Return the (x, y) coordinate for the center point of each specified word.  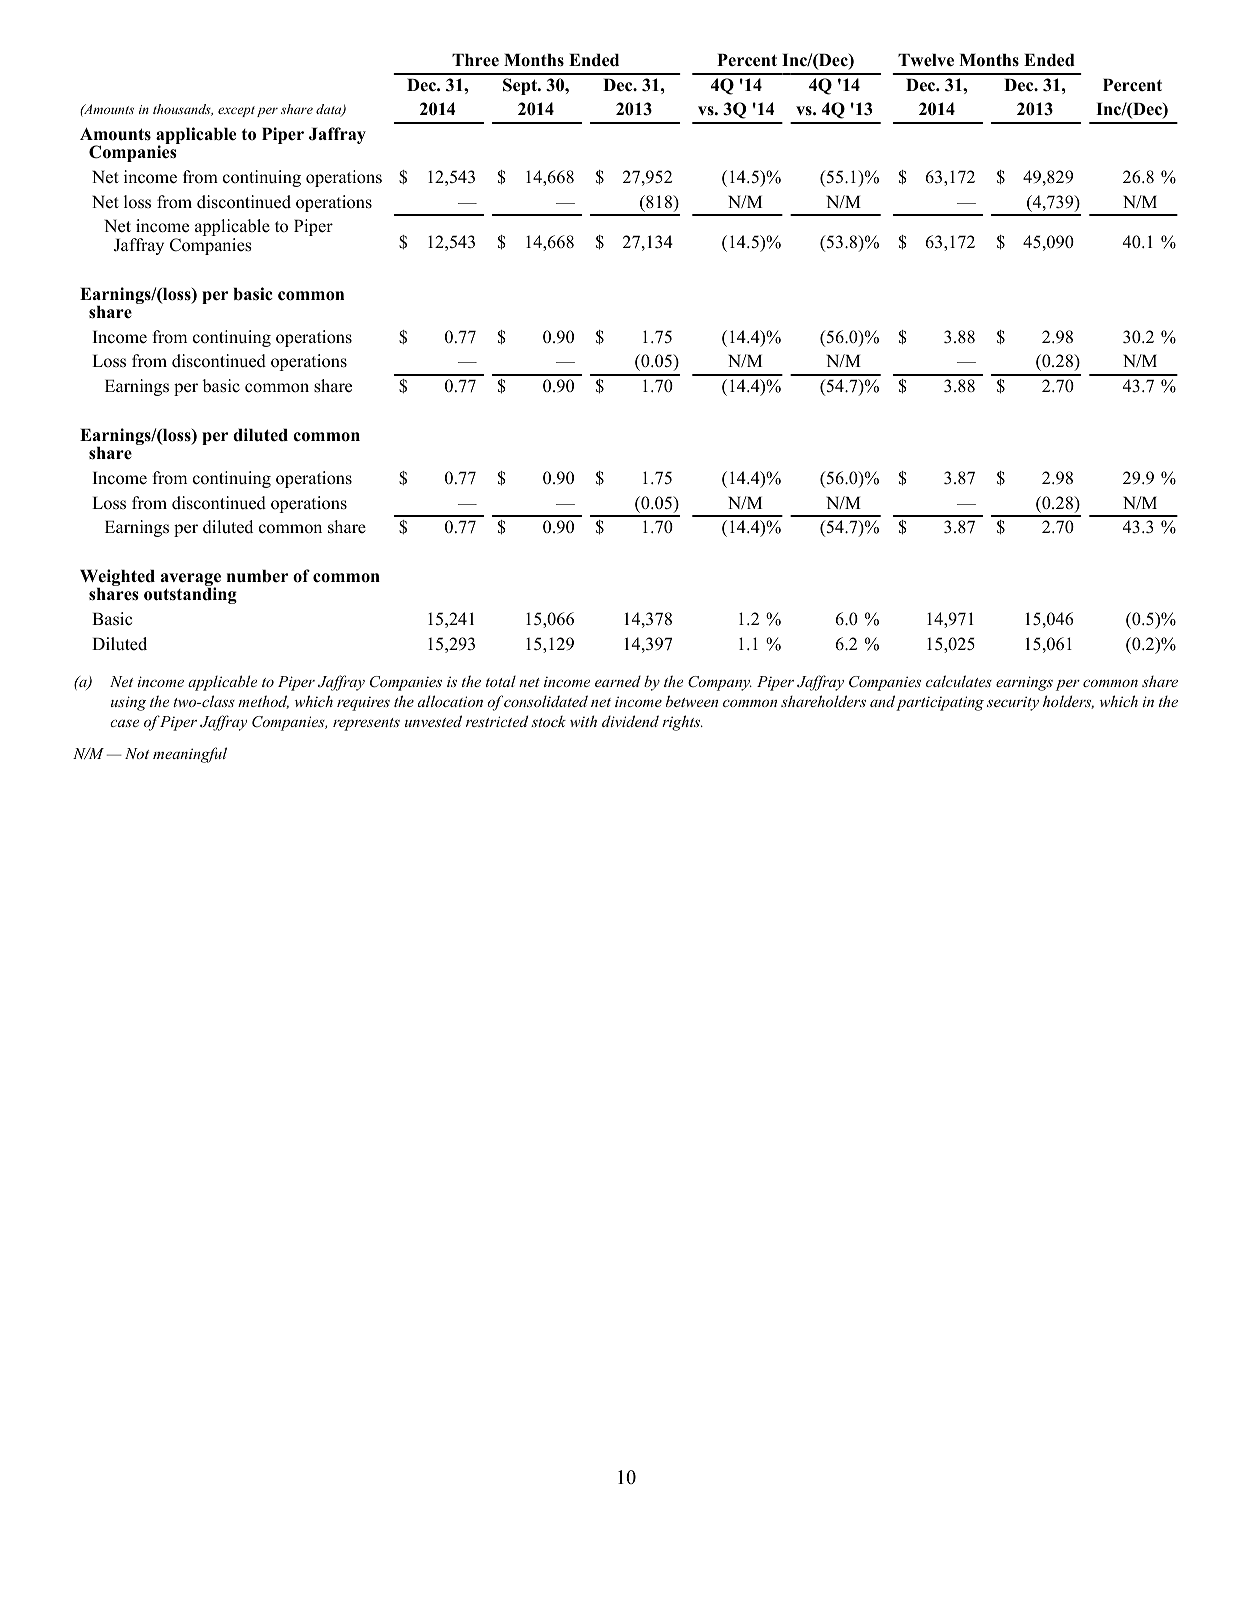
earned (618, 681)
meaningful (190, 755)
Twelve (926, 60)
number (257, 576)
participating (940, 703)
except (236, 111)
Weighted (117, 579)
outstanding (190, 595)
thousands (183, 110)
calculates (959, 681)
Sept (521, 86)
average (191, 581)
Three (475, 60)
